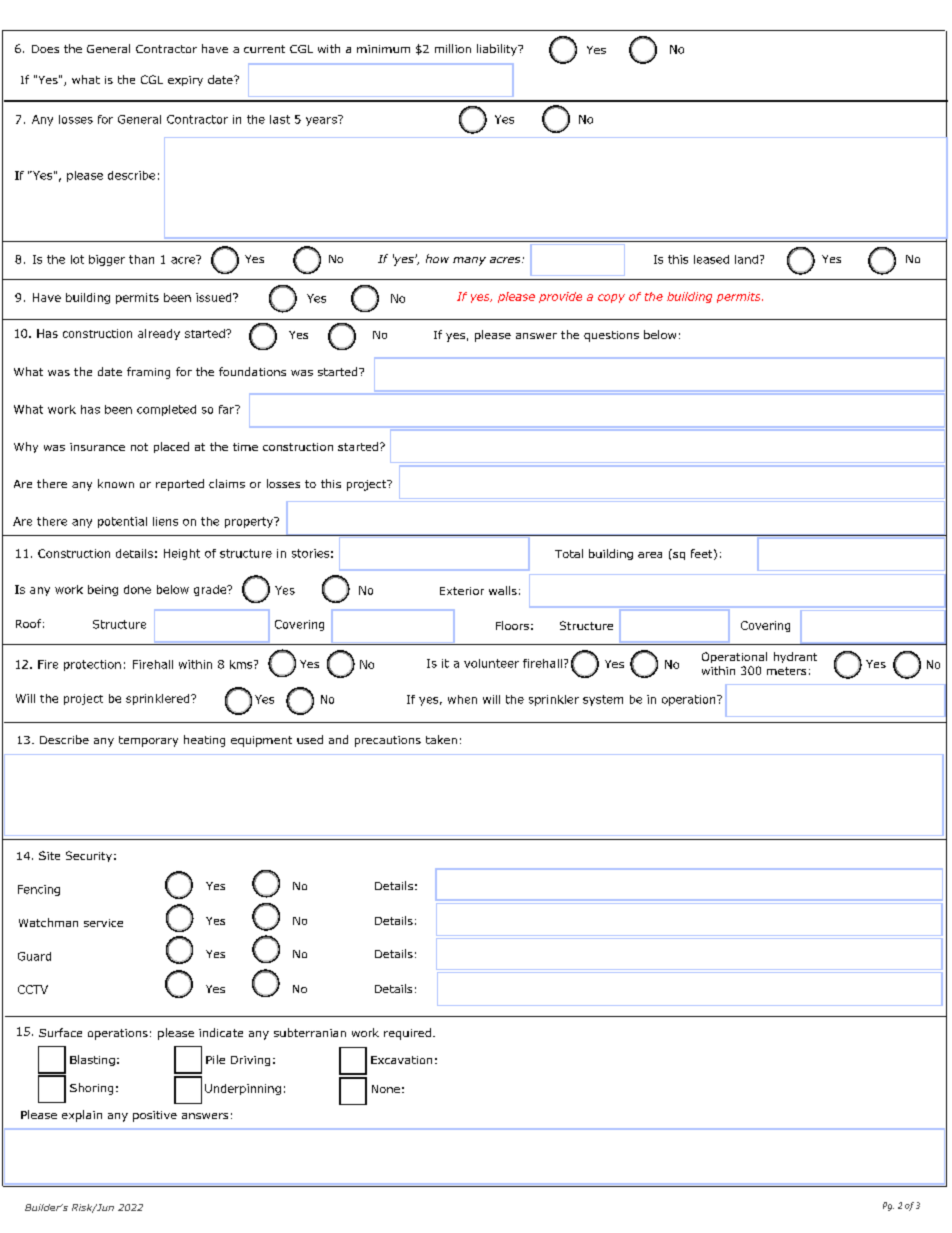 This screenshot has width=952, height=1233. What do you see at coordinates (437, 258) in the screenshot?
I see `how` at bounding box center [437, 258].
